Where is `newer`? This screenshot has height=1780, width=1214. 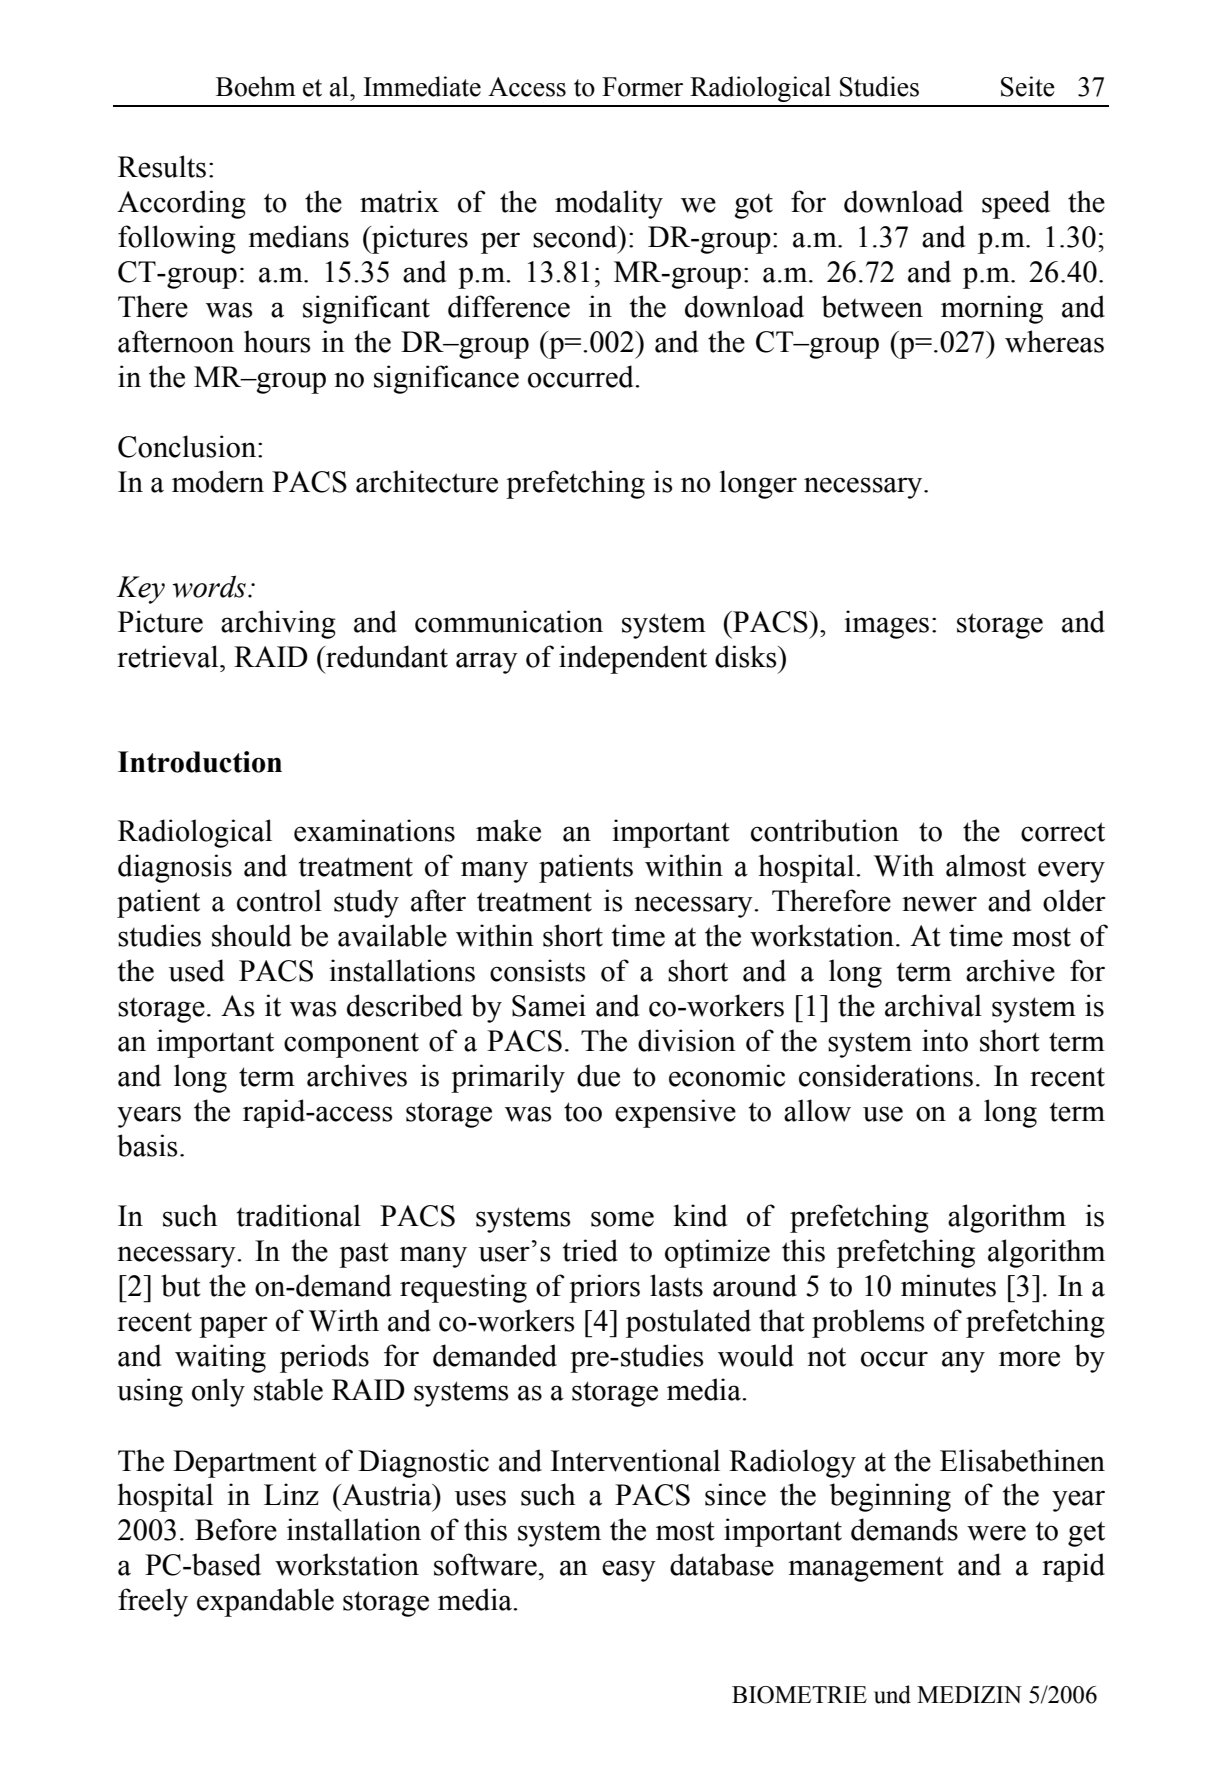
newer is located at coordinates (939, 904).
